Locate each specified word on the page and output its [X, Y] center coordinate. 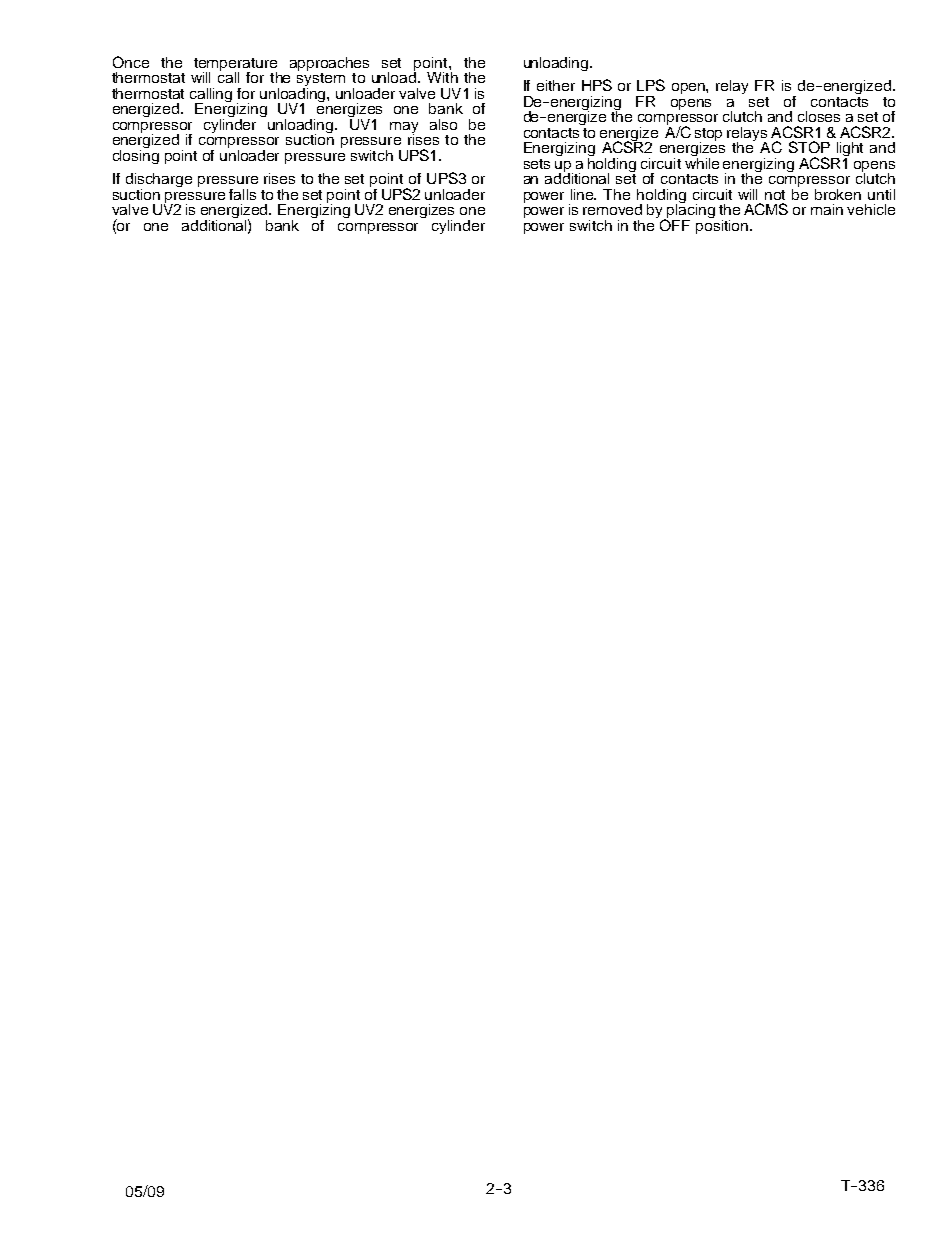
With [442, 77]
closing [136, 155]
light [849, 150]
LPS [651, 85]
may [404, 128]
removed [612, 209]
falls [242, 194]
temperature [235, 66]
